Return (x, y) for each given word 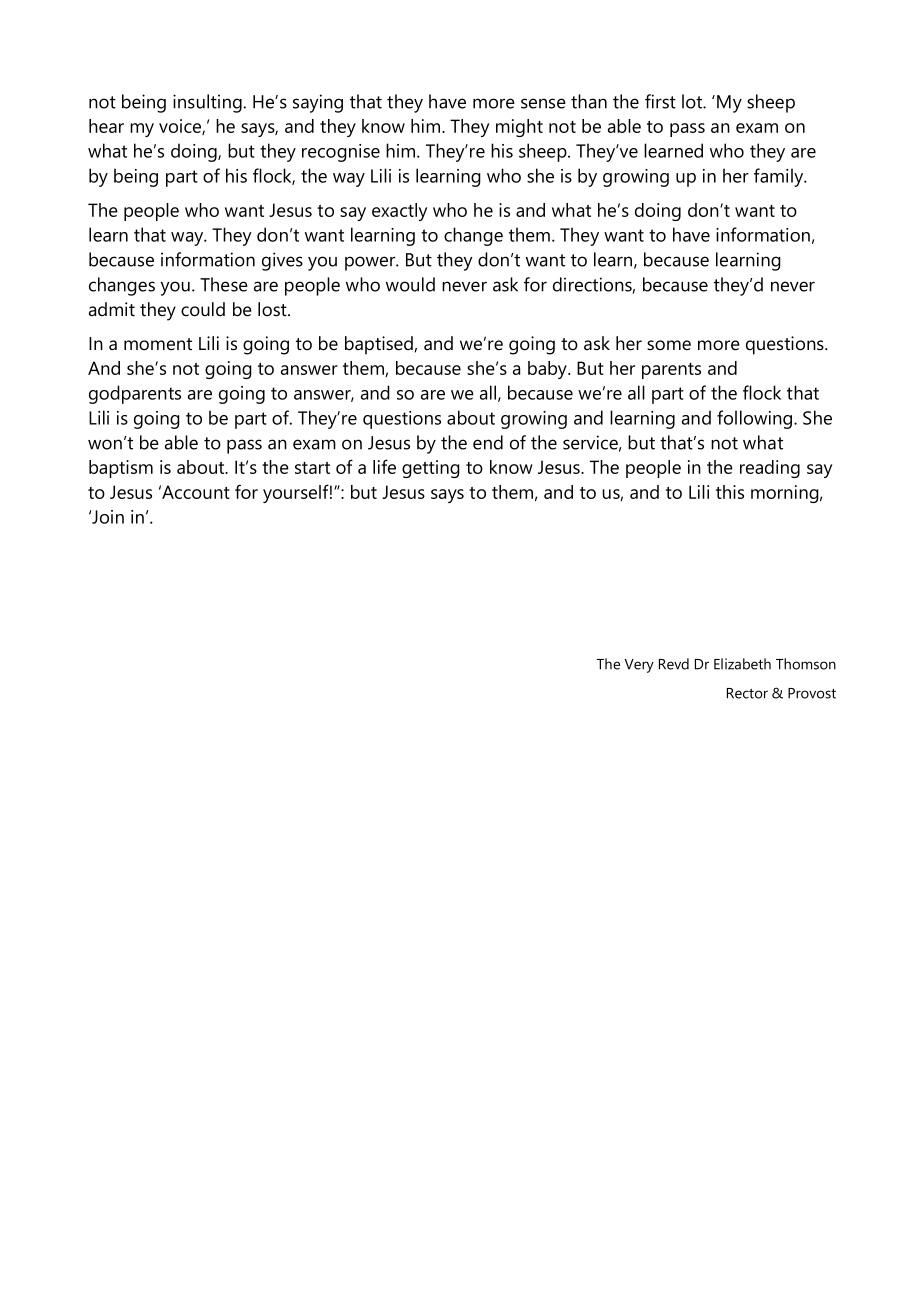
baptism (121, 469)
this (730, 492)
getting (431, 469)
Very (639, 666)
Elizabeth (742, 664)
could (203, 309)
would (410, 284)
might (519, 128)
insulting (207, 103)
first (660, 101)
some (669, 345)
